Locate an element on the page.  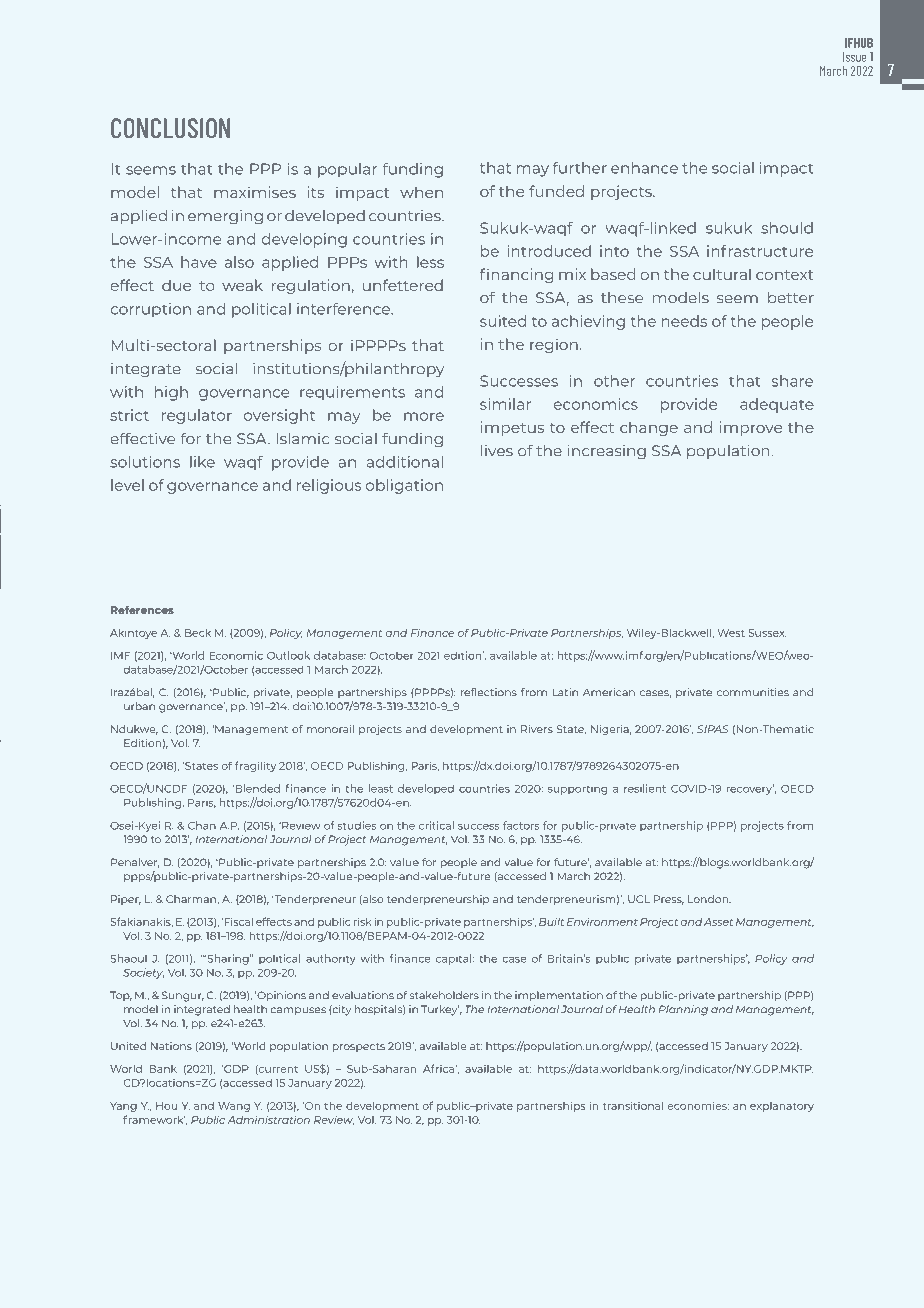
CONCLUSION is located at coordinates (170, 128).
